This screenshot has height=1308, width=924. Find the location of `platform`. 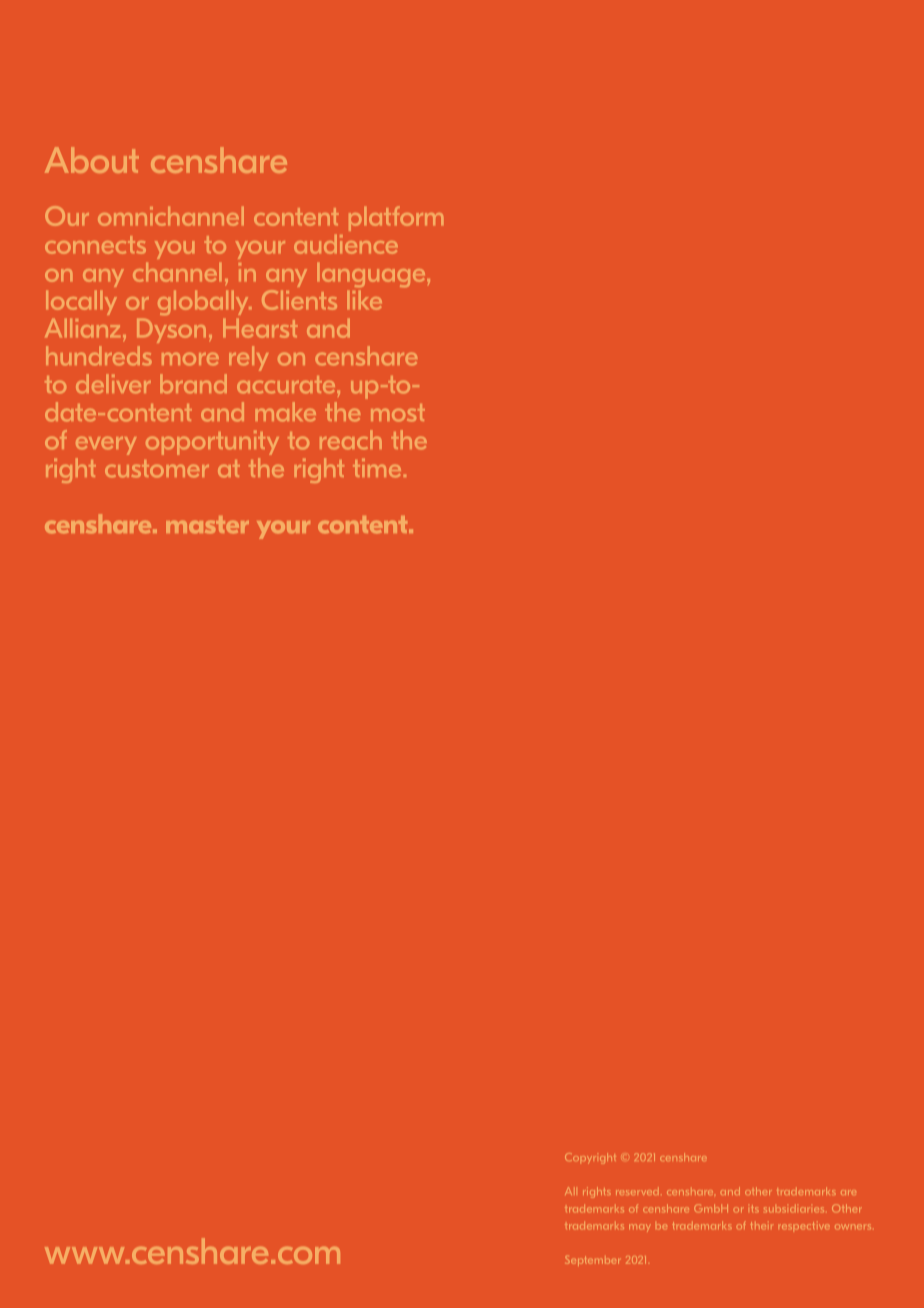

platform is located at coordinates (396, 218).
